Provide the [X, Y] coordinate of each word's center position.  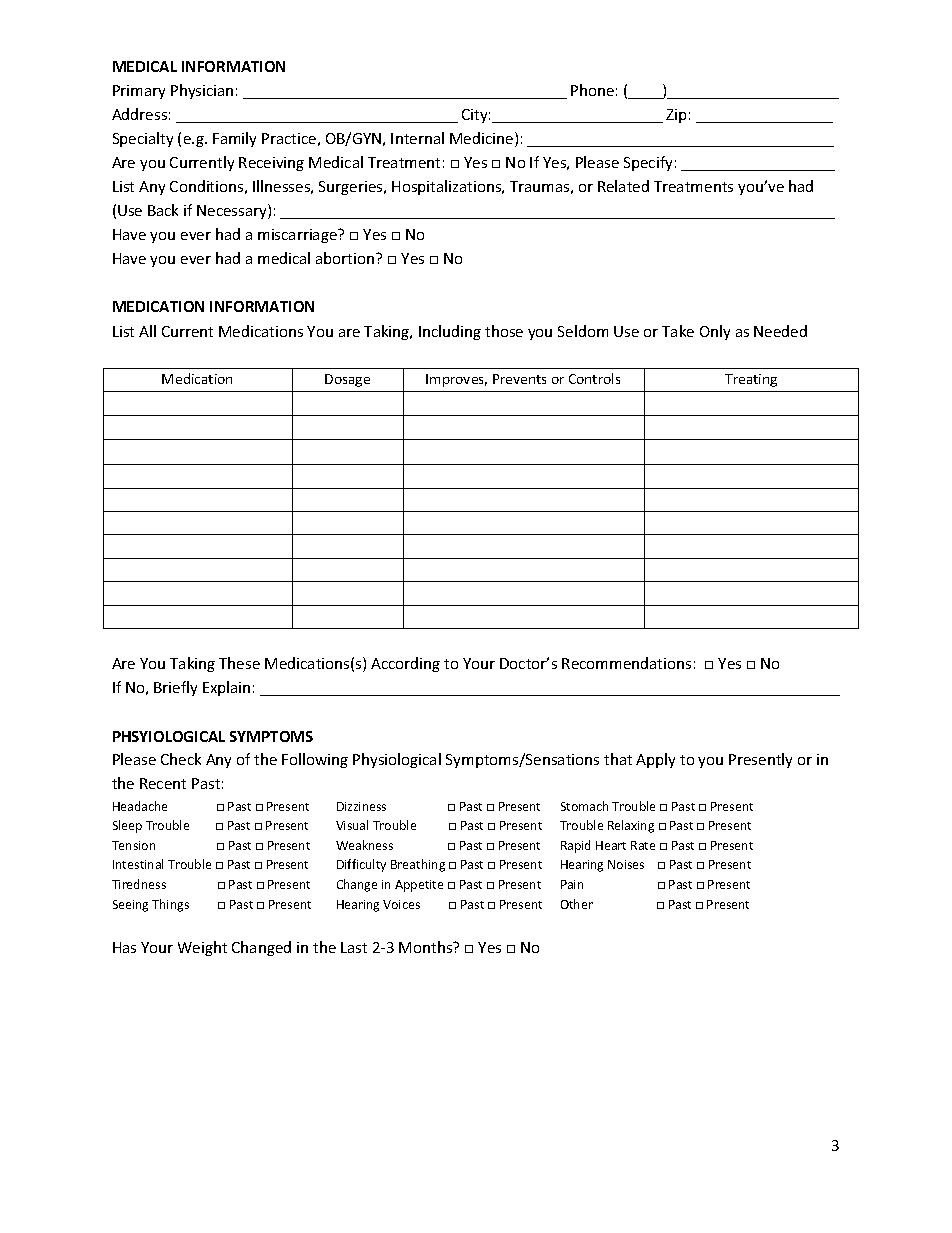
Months [427, 947]
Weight [202, 948]
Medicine [483, 139]
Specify [648, 163]
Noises [626, 864]
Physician [202, 91]
